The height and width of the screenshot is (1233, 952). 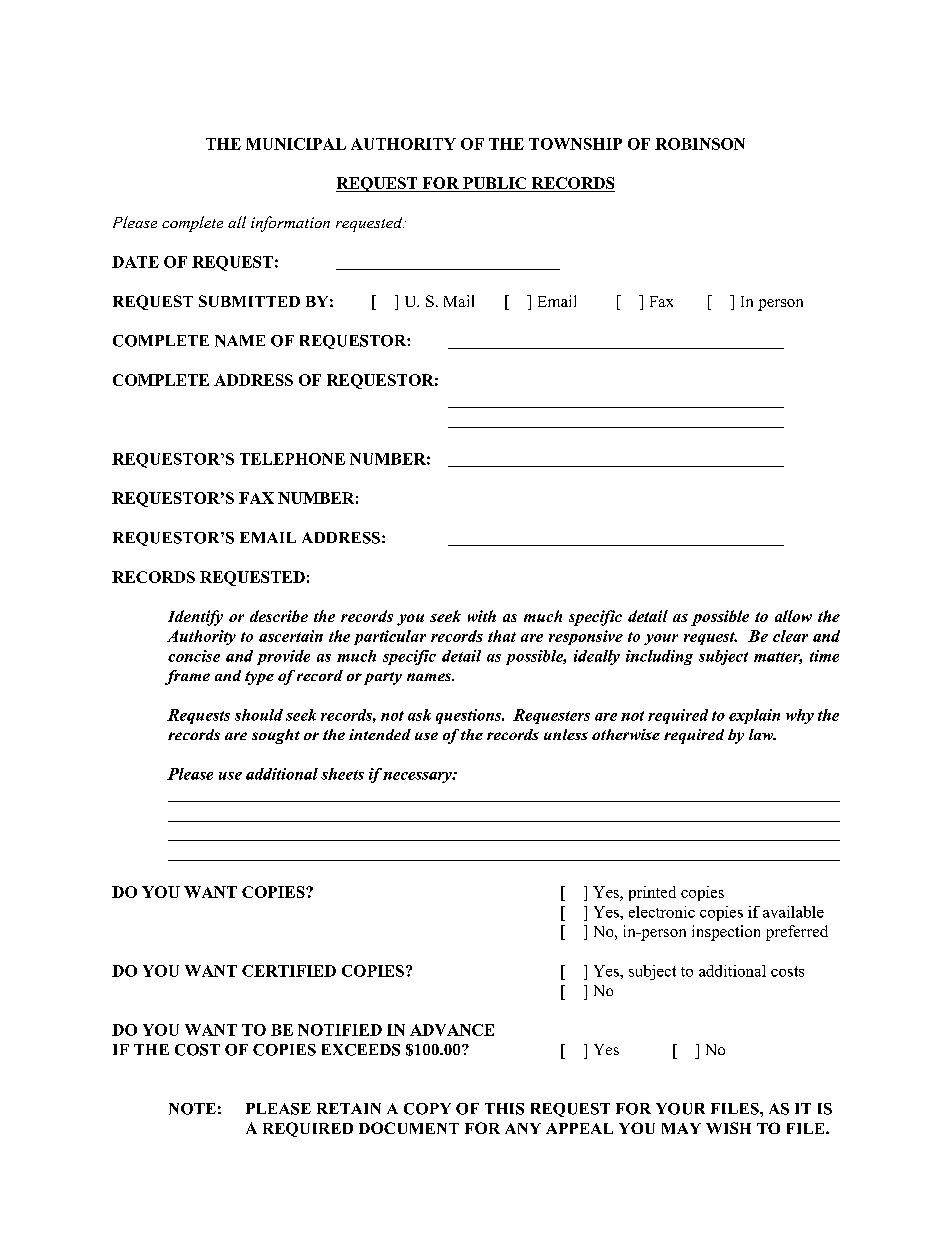 I want to click on NOTE, so click(x=192, y=1109).
